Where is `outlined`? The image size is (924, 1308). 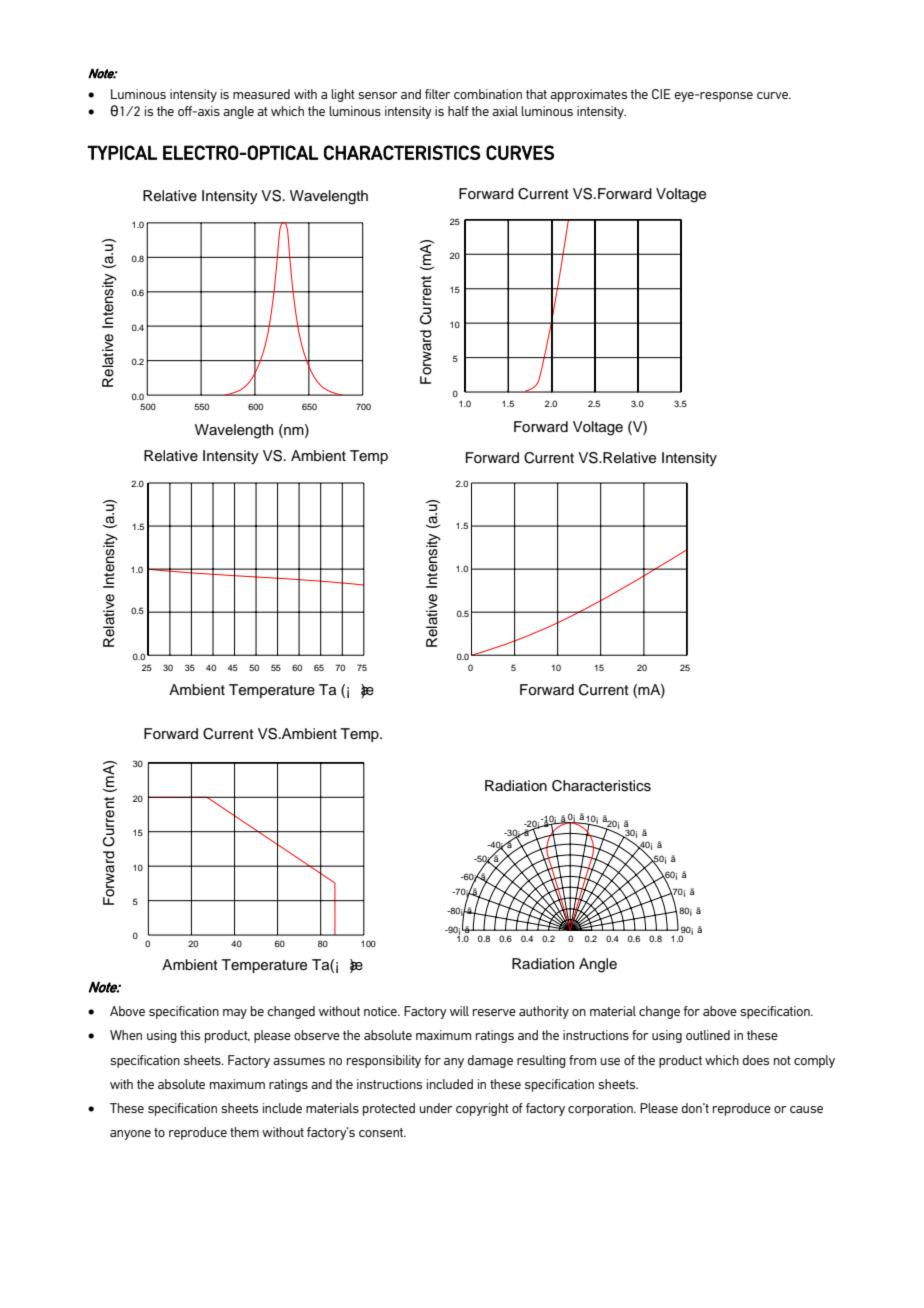 outlined is located at coordinates (708, 1035).
